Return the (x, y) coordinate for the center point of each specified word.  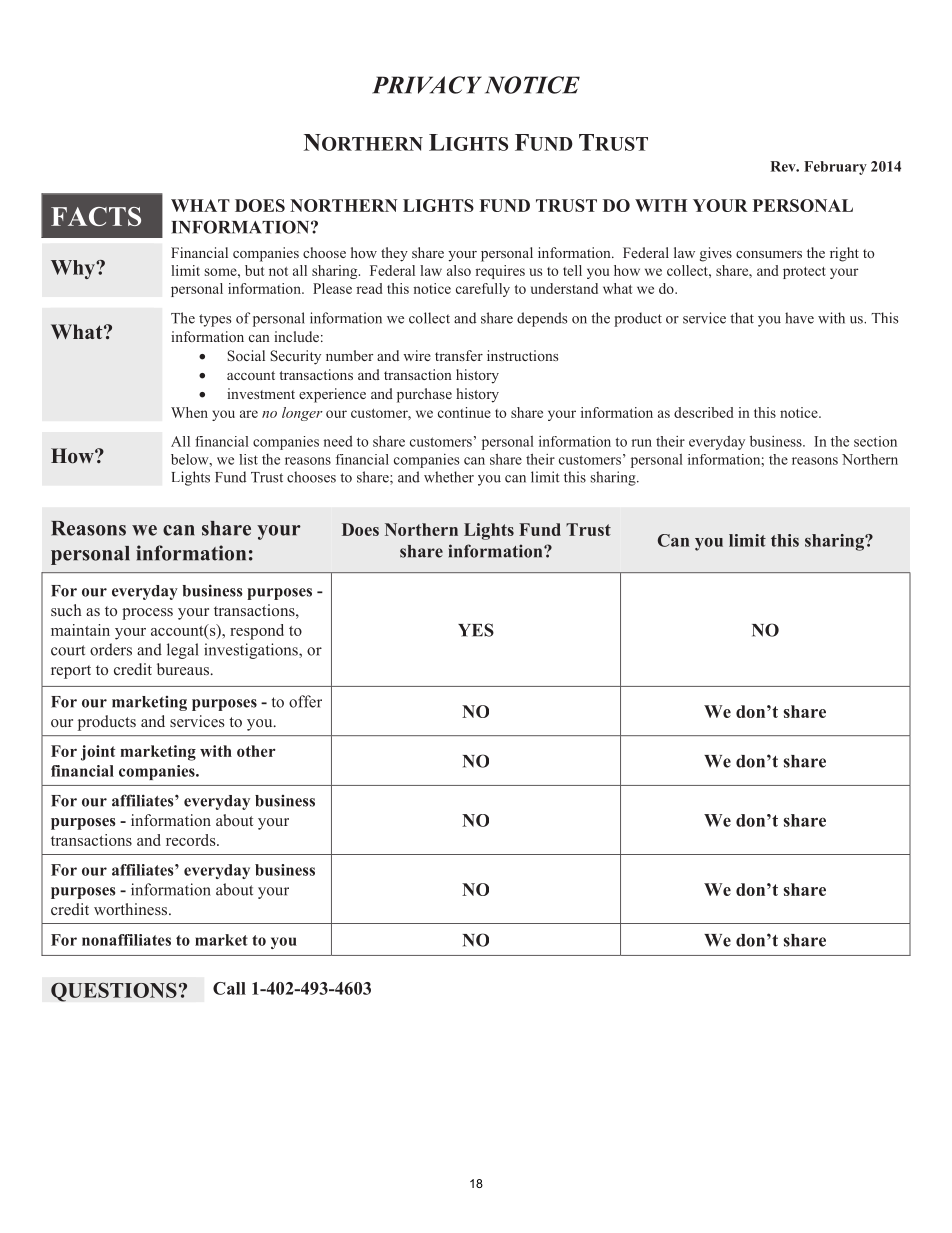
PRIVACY (427, 85)
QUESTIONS (114, 992)
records (192, 840)
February (835, 168)
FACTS (96, 216)
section (875, 441)
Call (229, 988)
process (147, 614)
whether (449, 477)
